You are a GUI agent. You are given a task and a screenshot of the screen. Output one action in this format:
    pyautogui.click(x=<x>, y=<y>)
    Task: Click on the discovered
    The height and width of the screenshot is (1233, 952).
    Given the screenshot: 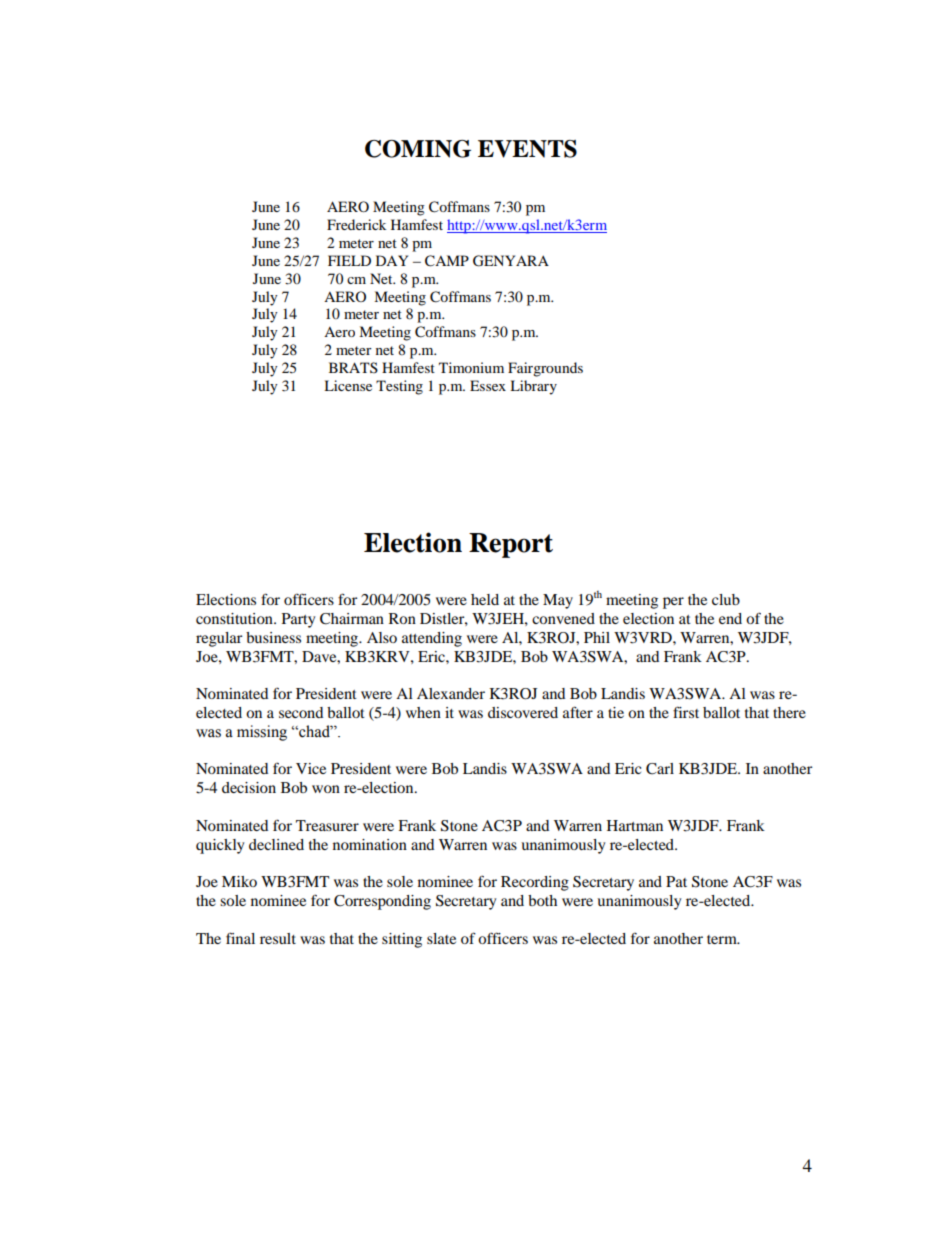 What is the action you would take?
    pyautogui.click(x=523, y=712)
